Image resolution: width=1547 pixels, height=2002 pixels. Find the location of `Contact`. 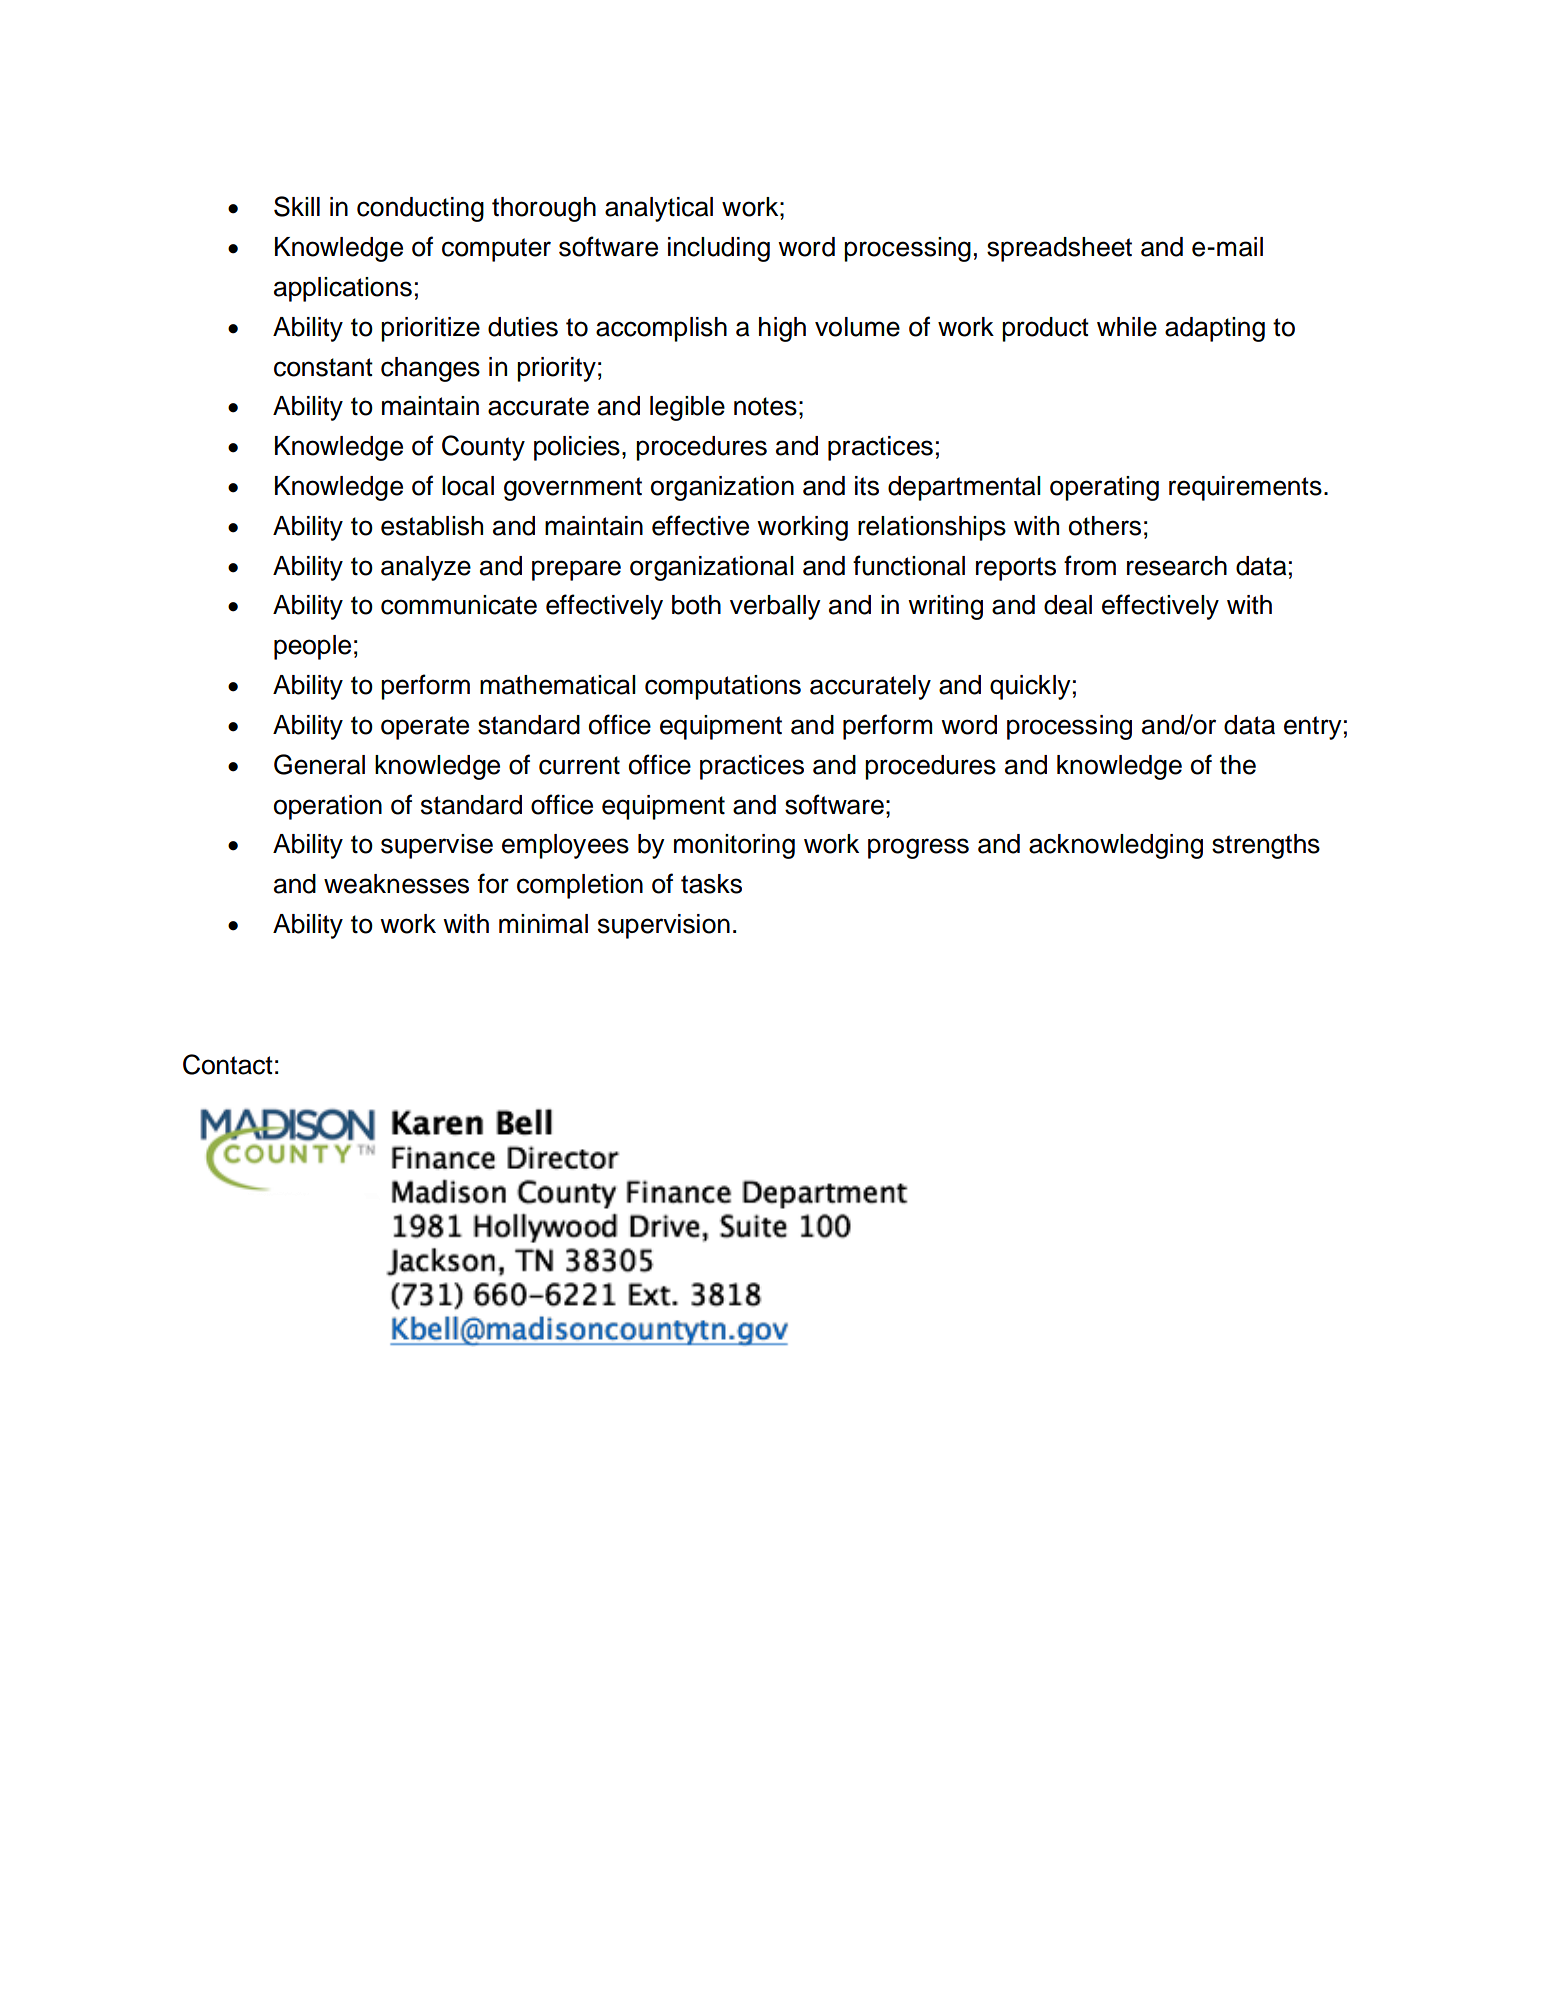

Contact is located at coordinates (228, 1064).
